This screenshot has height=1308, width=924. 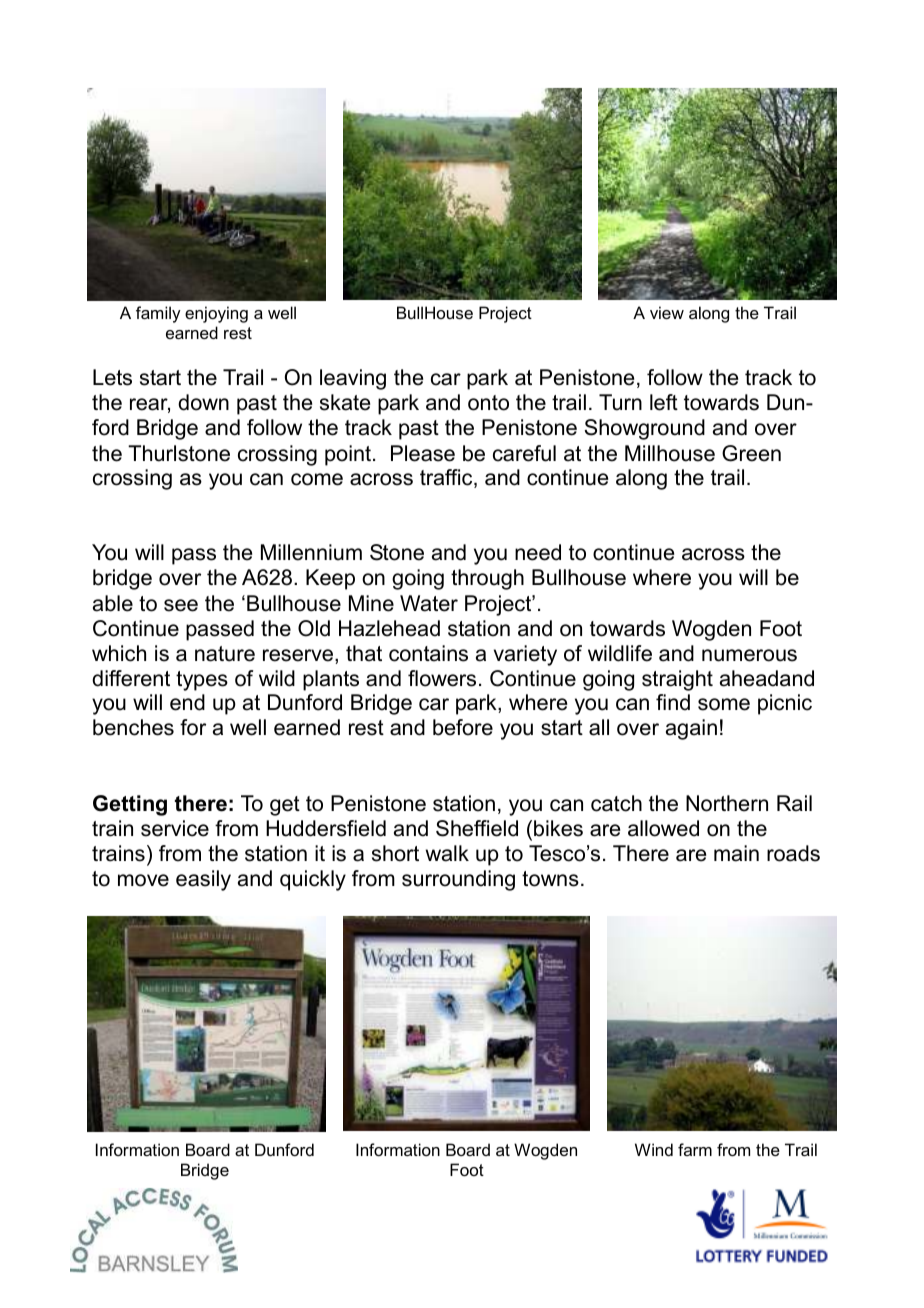 What do you see at coordinates (727, 803) in the screenshot?
I see `Northern` at bounding box center [727, 803].
